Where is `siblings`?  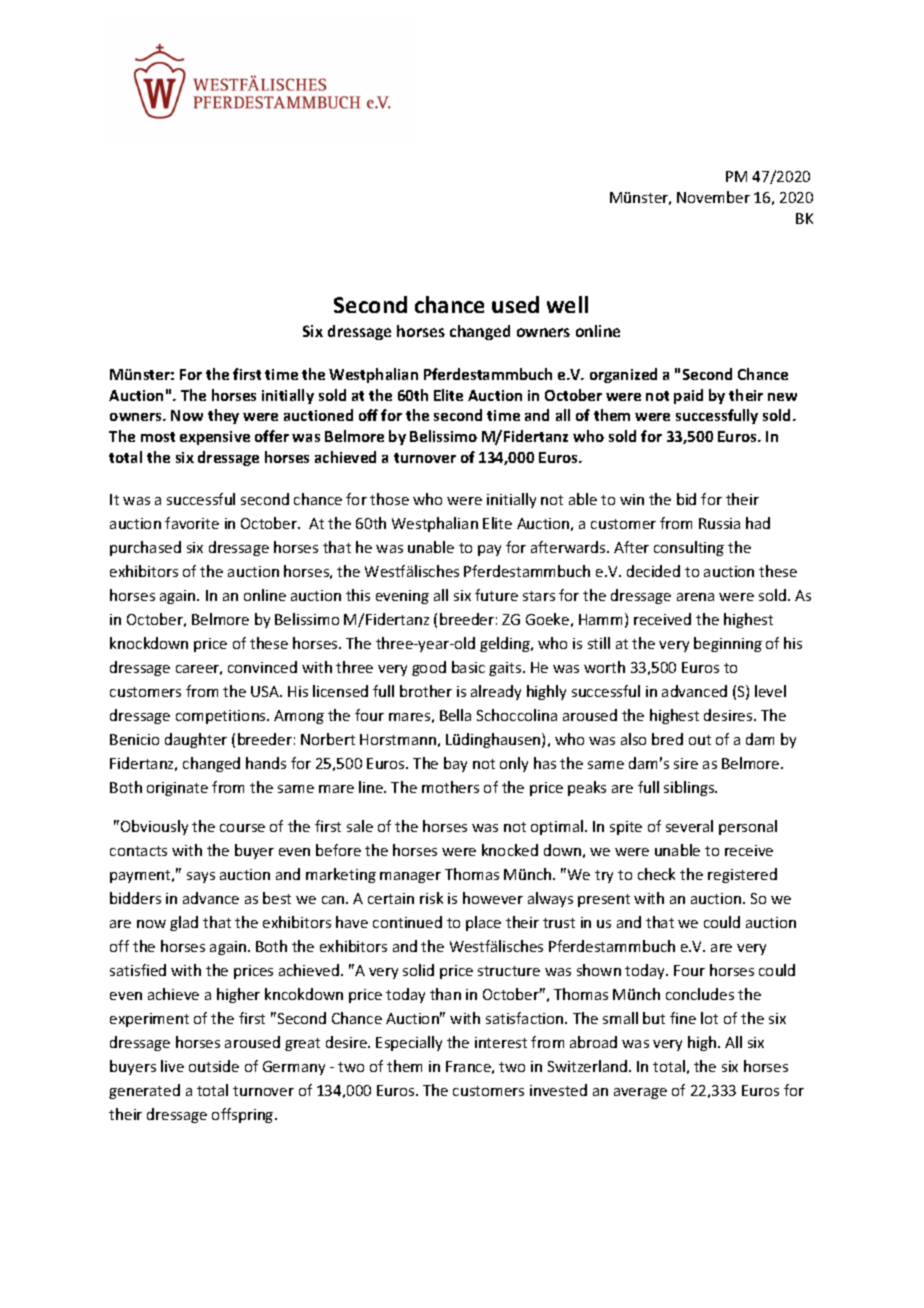 siblings is located at coordinates (690, 788).
